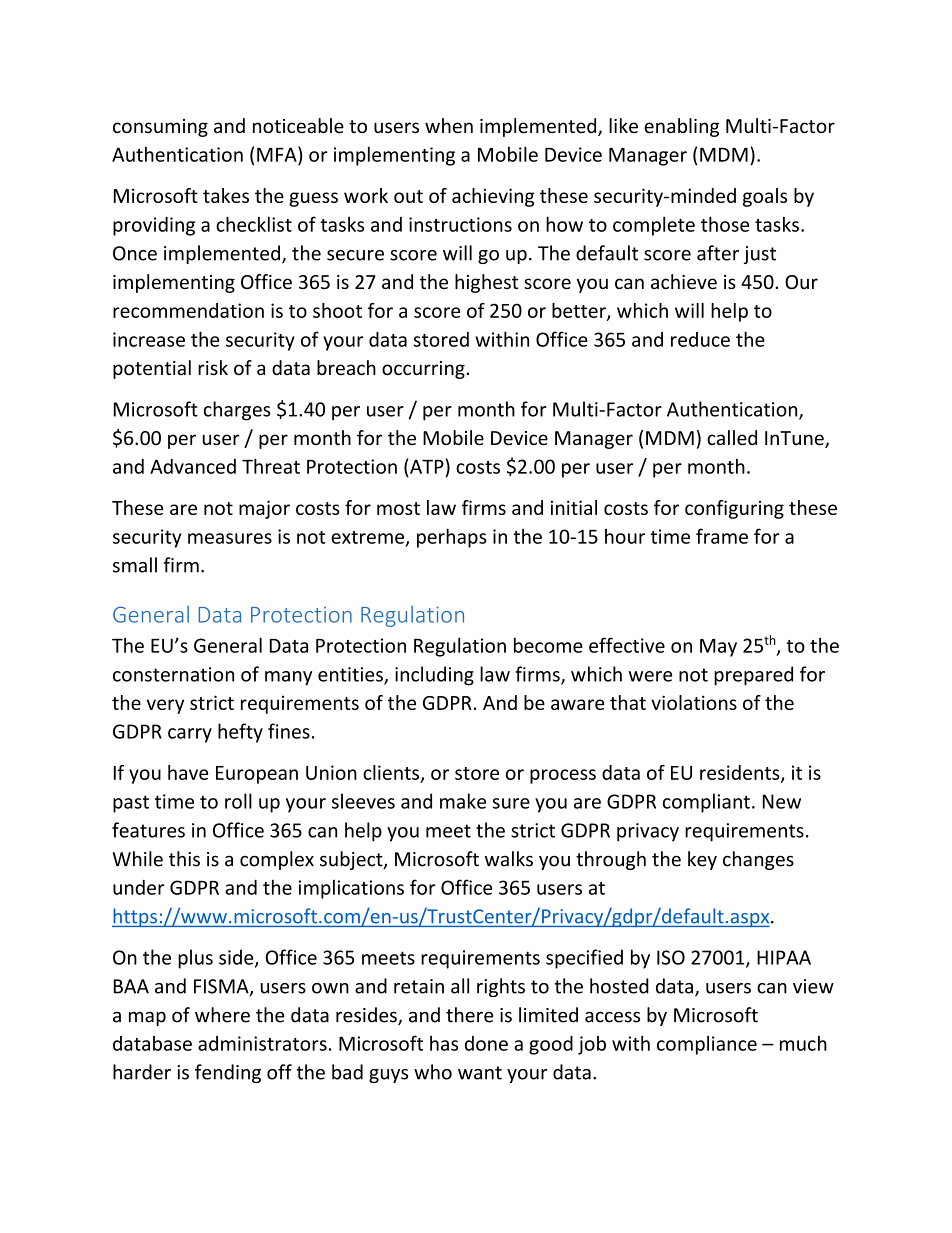 The height and width of the screenshot is (1233, 952). I want to click on perhaps, so click(452, 538).
